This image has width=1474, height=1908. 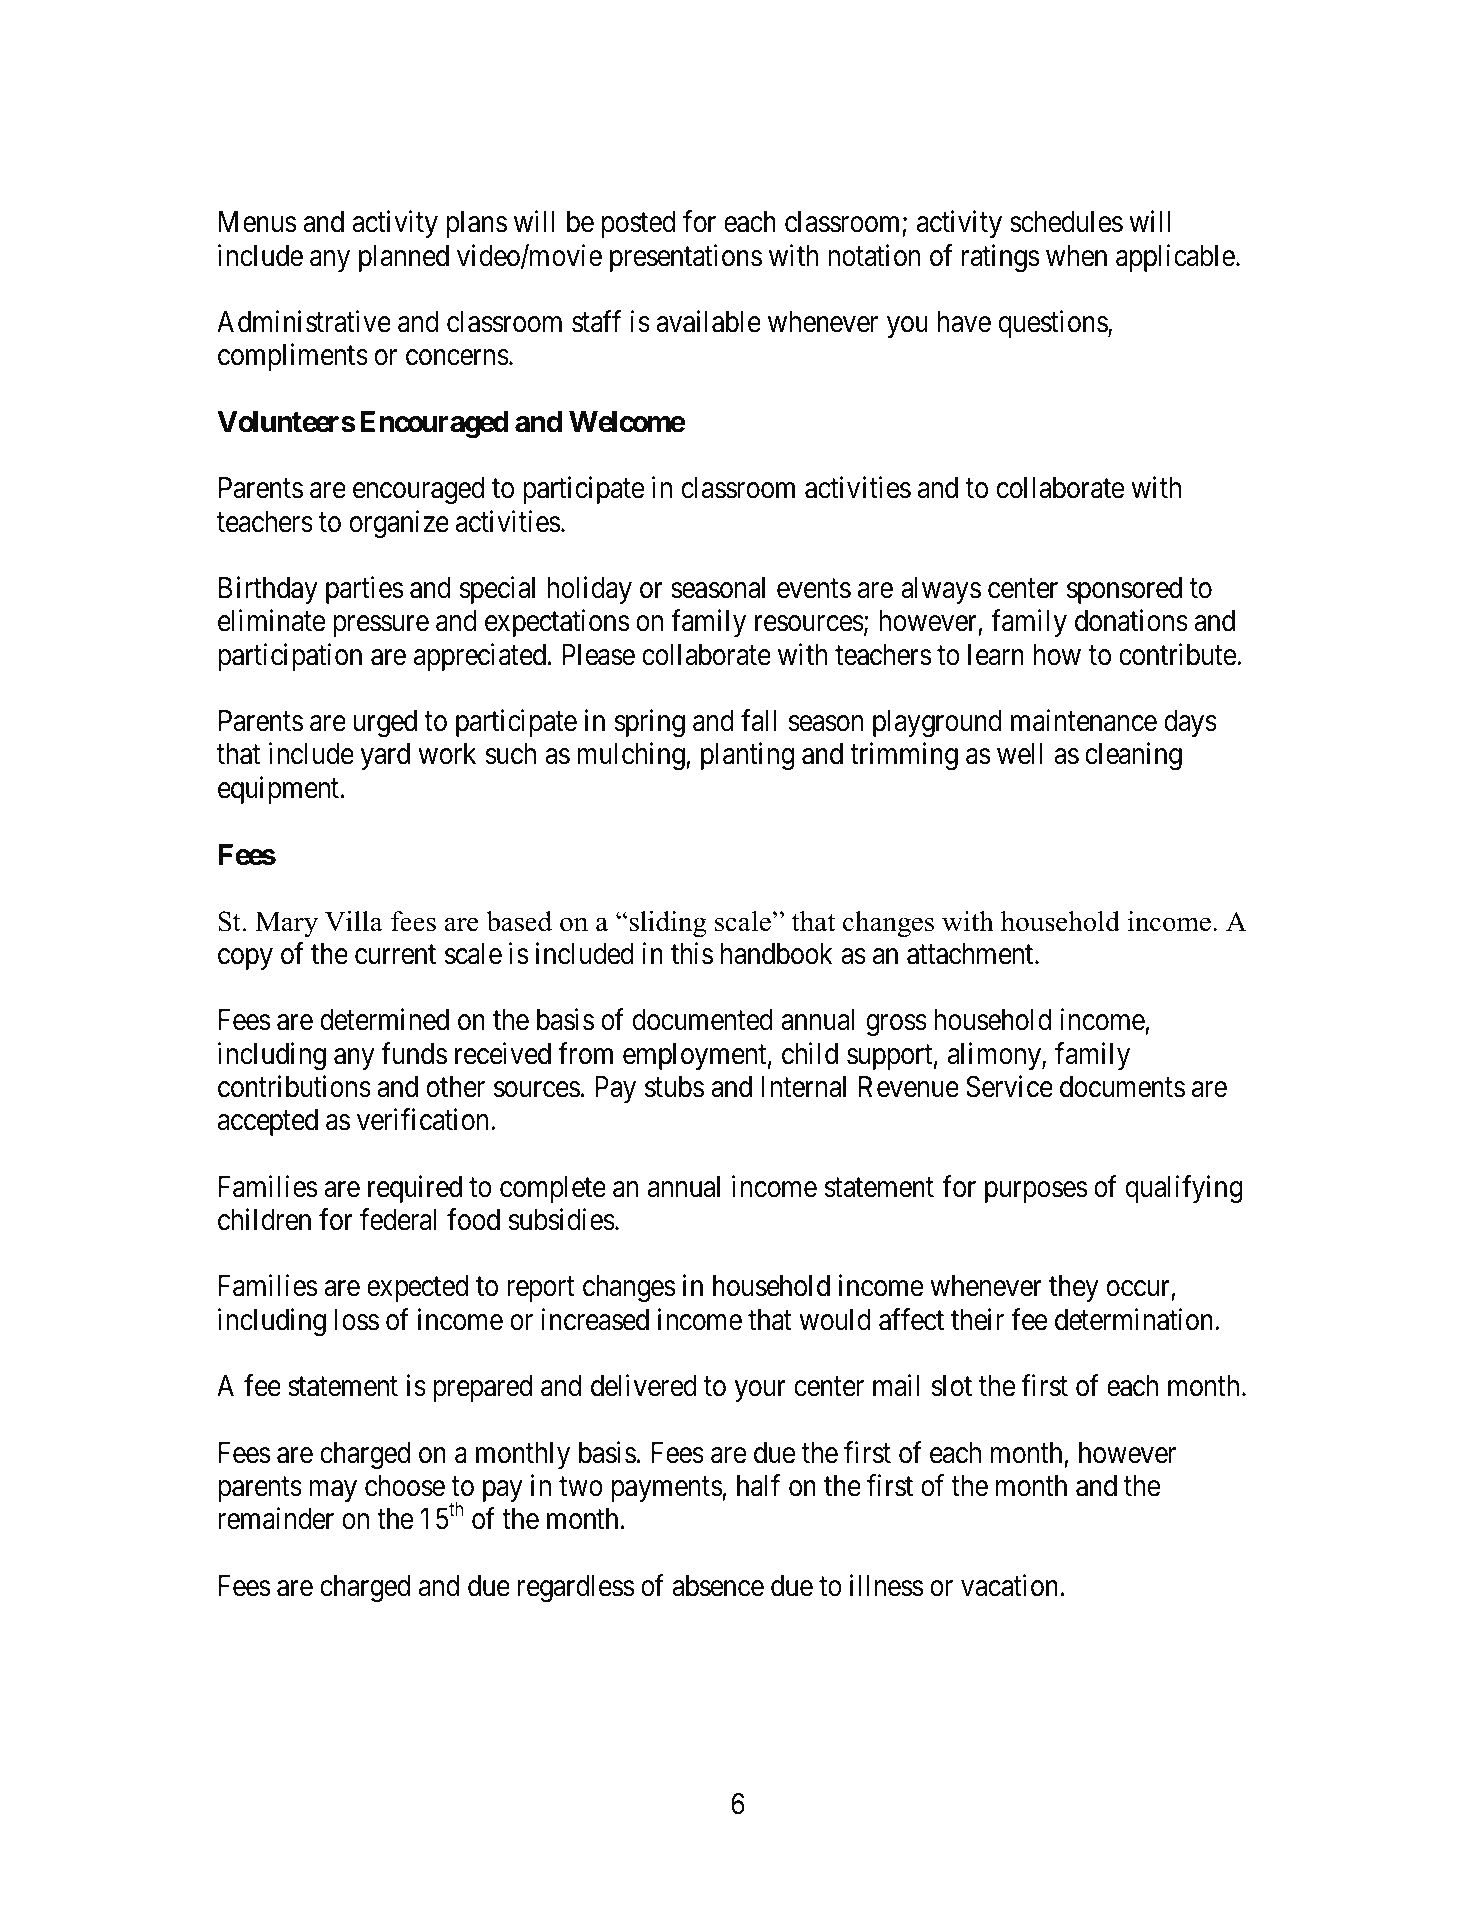 I want to click on may, so click(x=333, y=1491).
